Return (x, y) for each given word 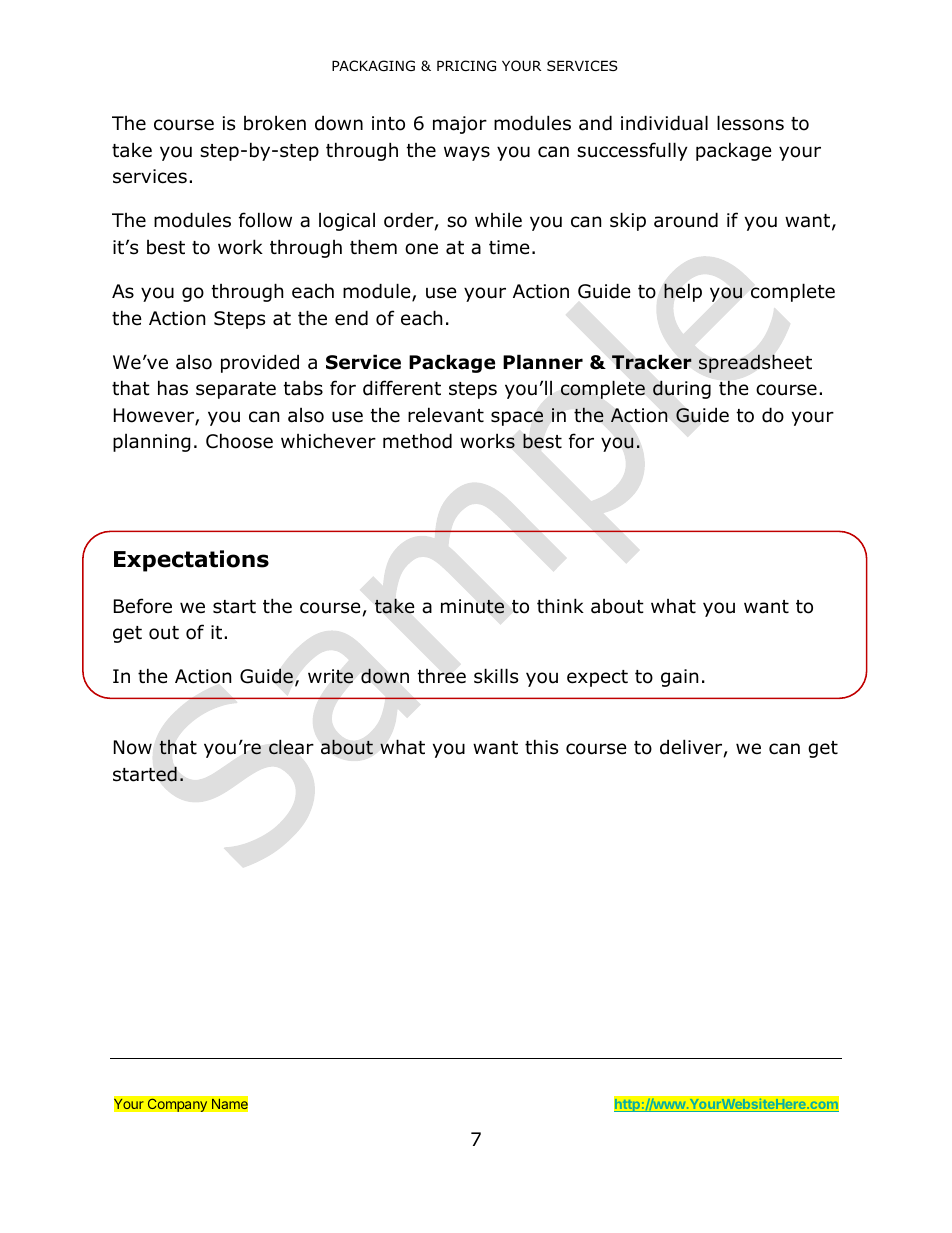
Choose (239, 441)
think (560, 605)
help (683, 292)
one (421, 249)
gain (679, 678)
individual (664, 123)
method (417, 441)
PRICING (466, 65)
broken (275, 123)
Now (133, 747)
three (442, 676)
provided (260, 363)
